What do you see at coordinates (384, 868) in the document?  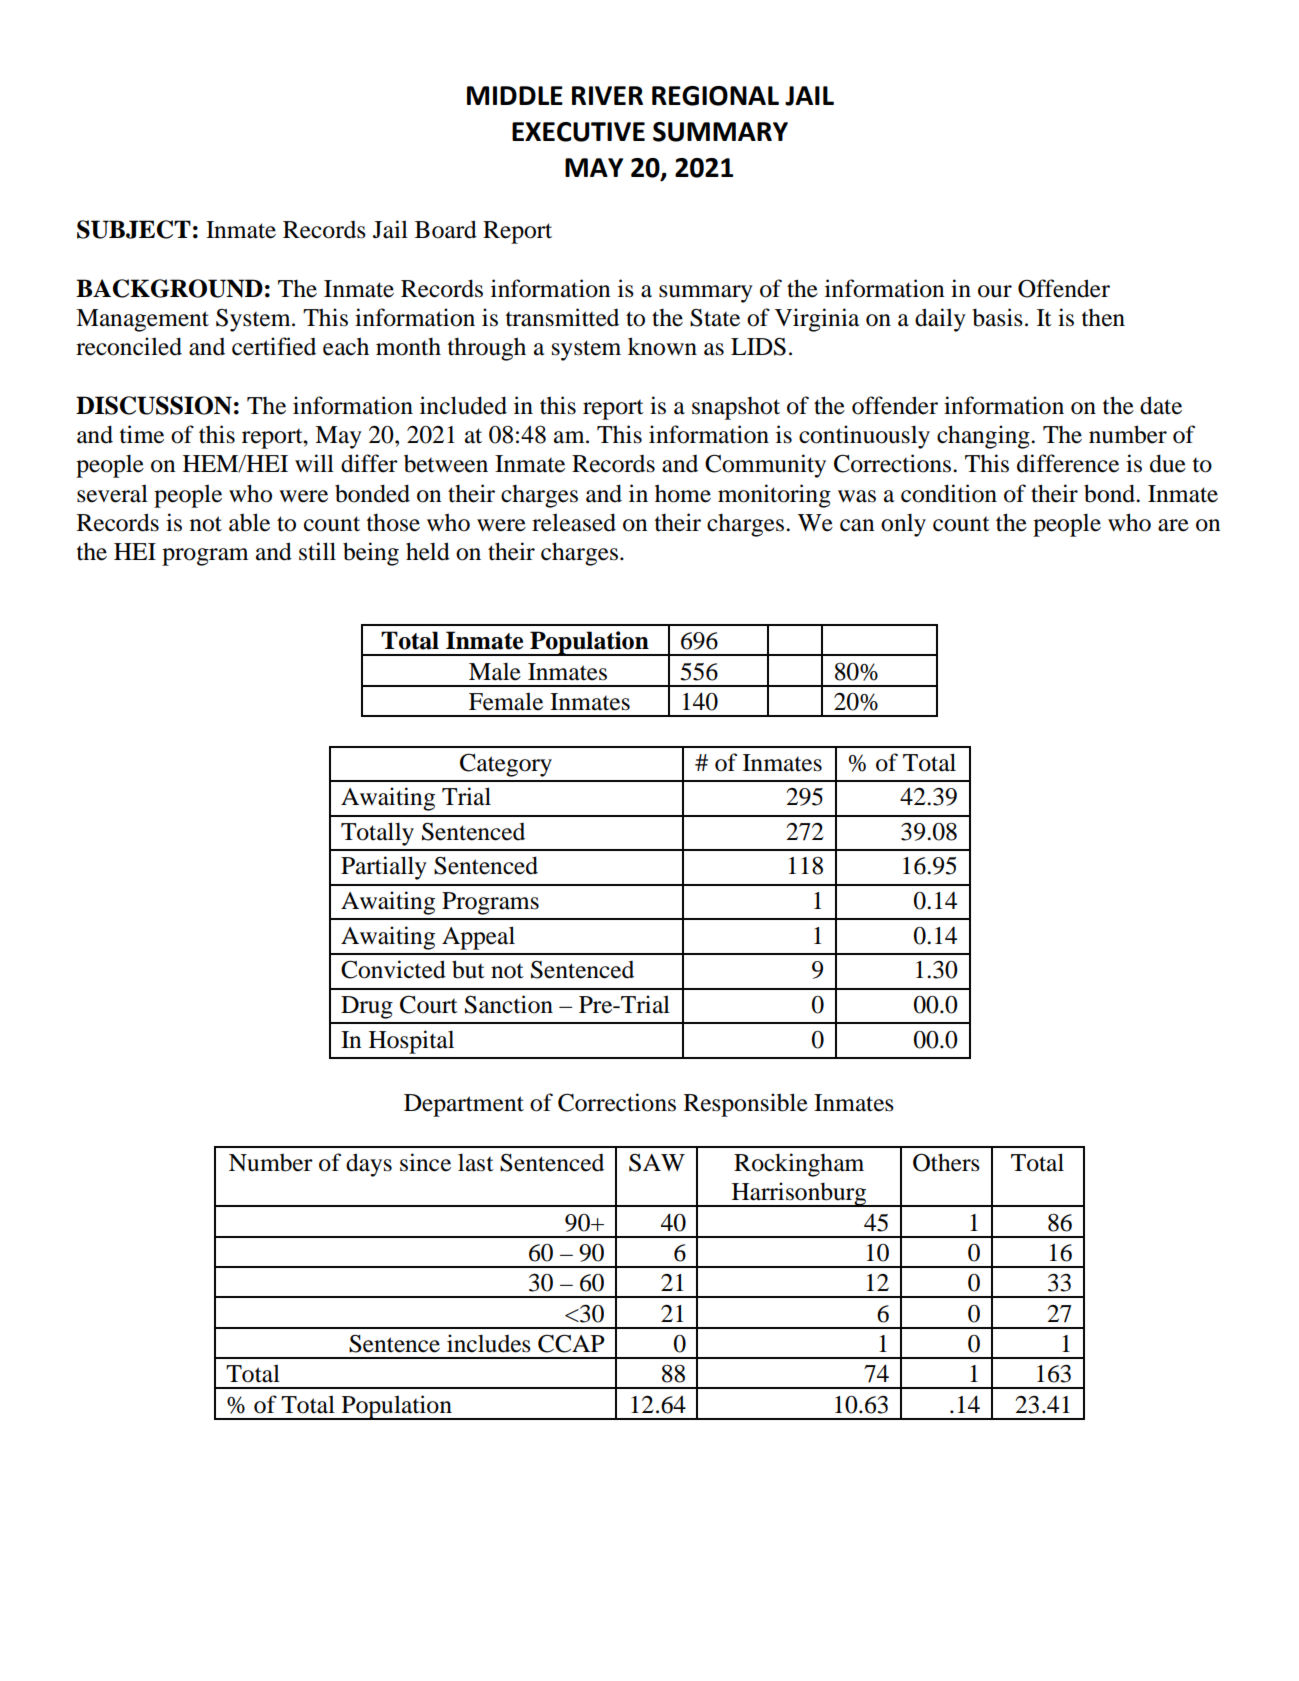 I see `Partially` at bounding box center [384, 868].
